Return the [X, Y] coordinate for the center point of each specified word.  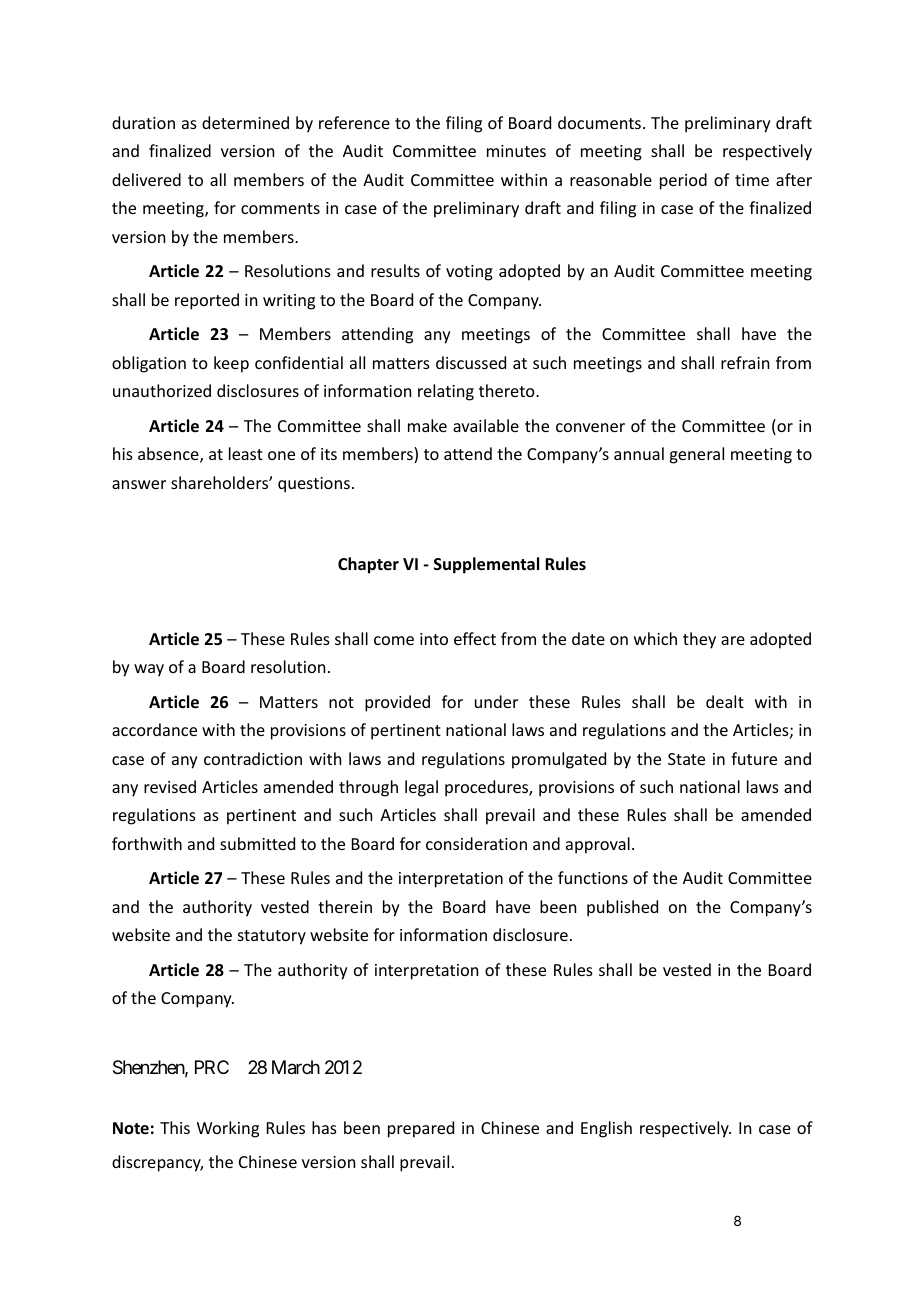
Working [228, 1129]
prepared [421, 1129]
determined [245, 122]
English [606, 1129]
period [683, 181]
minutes [516, 151]
